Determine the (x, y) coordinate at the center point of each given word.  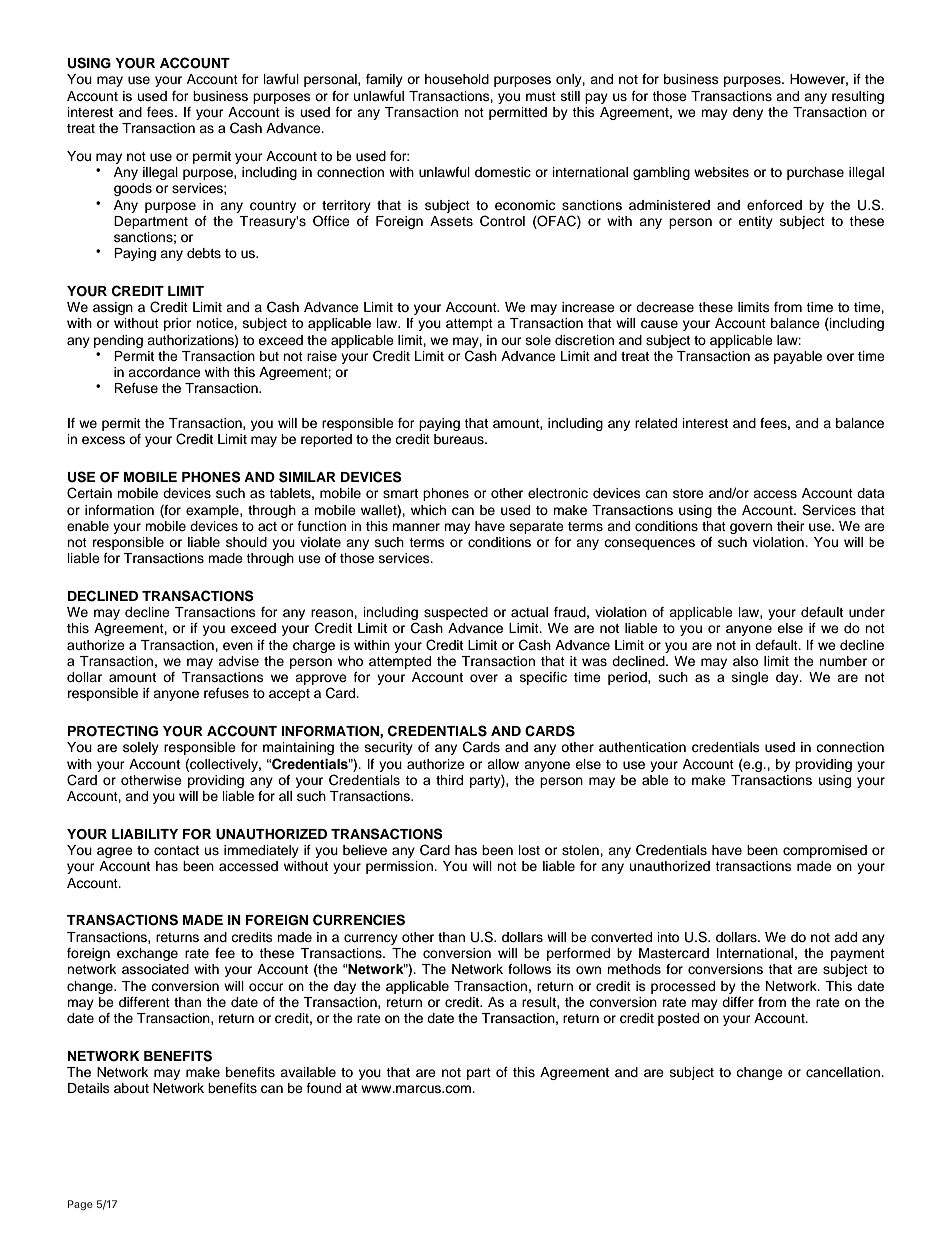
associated (155, 969)
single (750, 678)
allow (503, 764)
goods (133, 189)
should (246, 542)
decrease (665, 307)
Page (80, 1205)
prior (178, 324)
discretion (584, 340)
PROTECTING (113, 731)
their (791, 526)
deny (748, 113)
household (457, 79)
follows (529, 969)
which (428, 510)
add (845, 937)
